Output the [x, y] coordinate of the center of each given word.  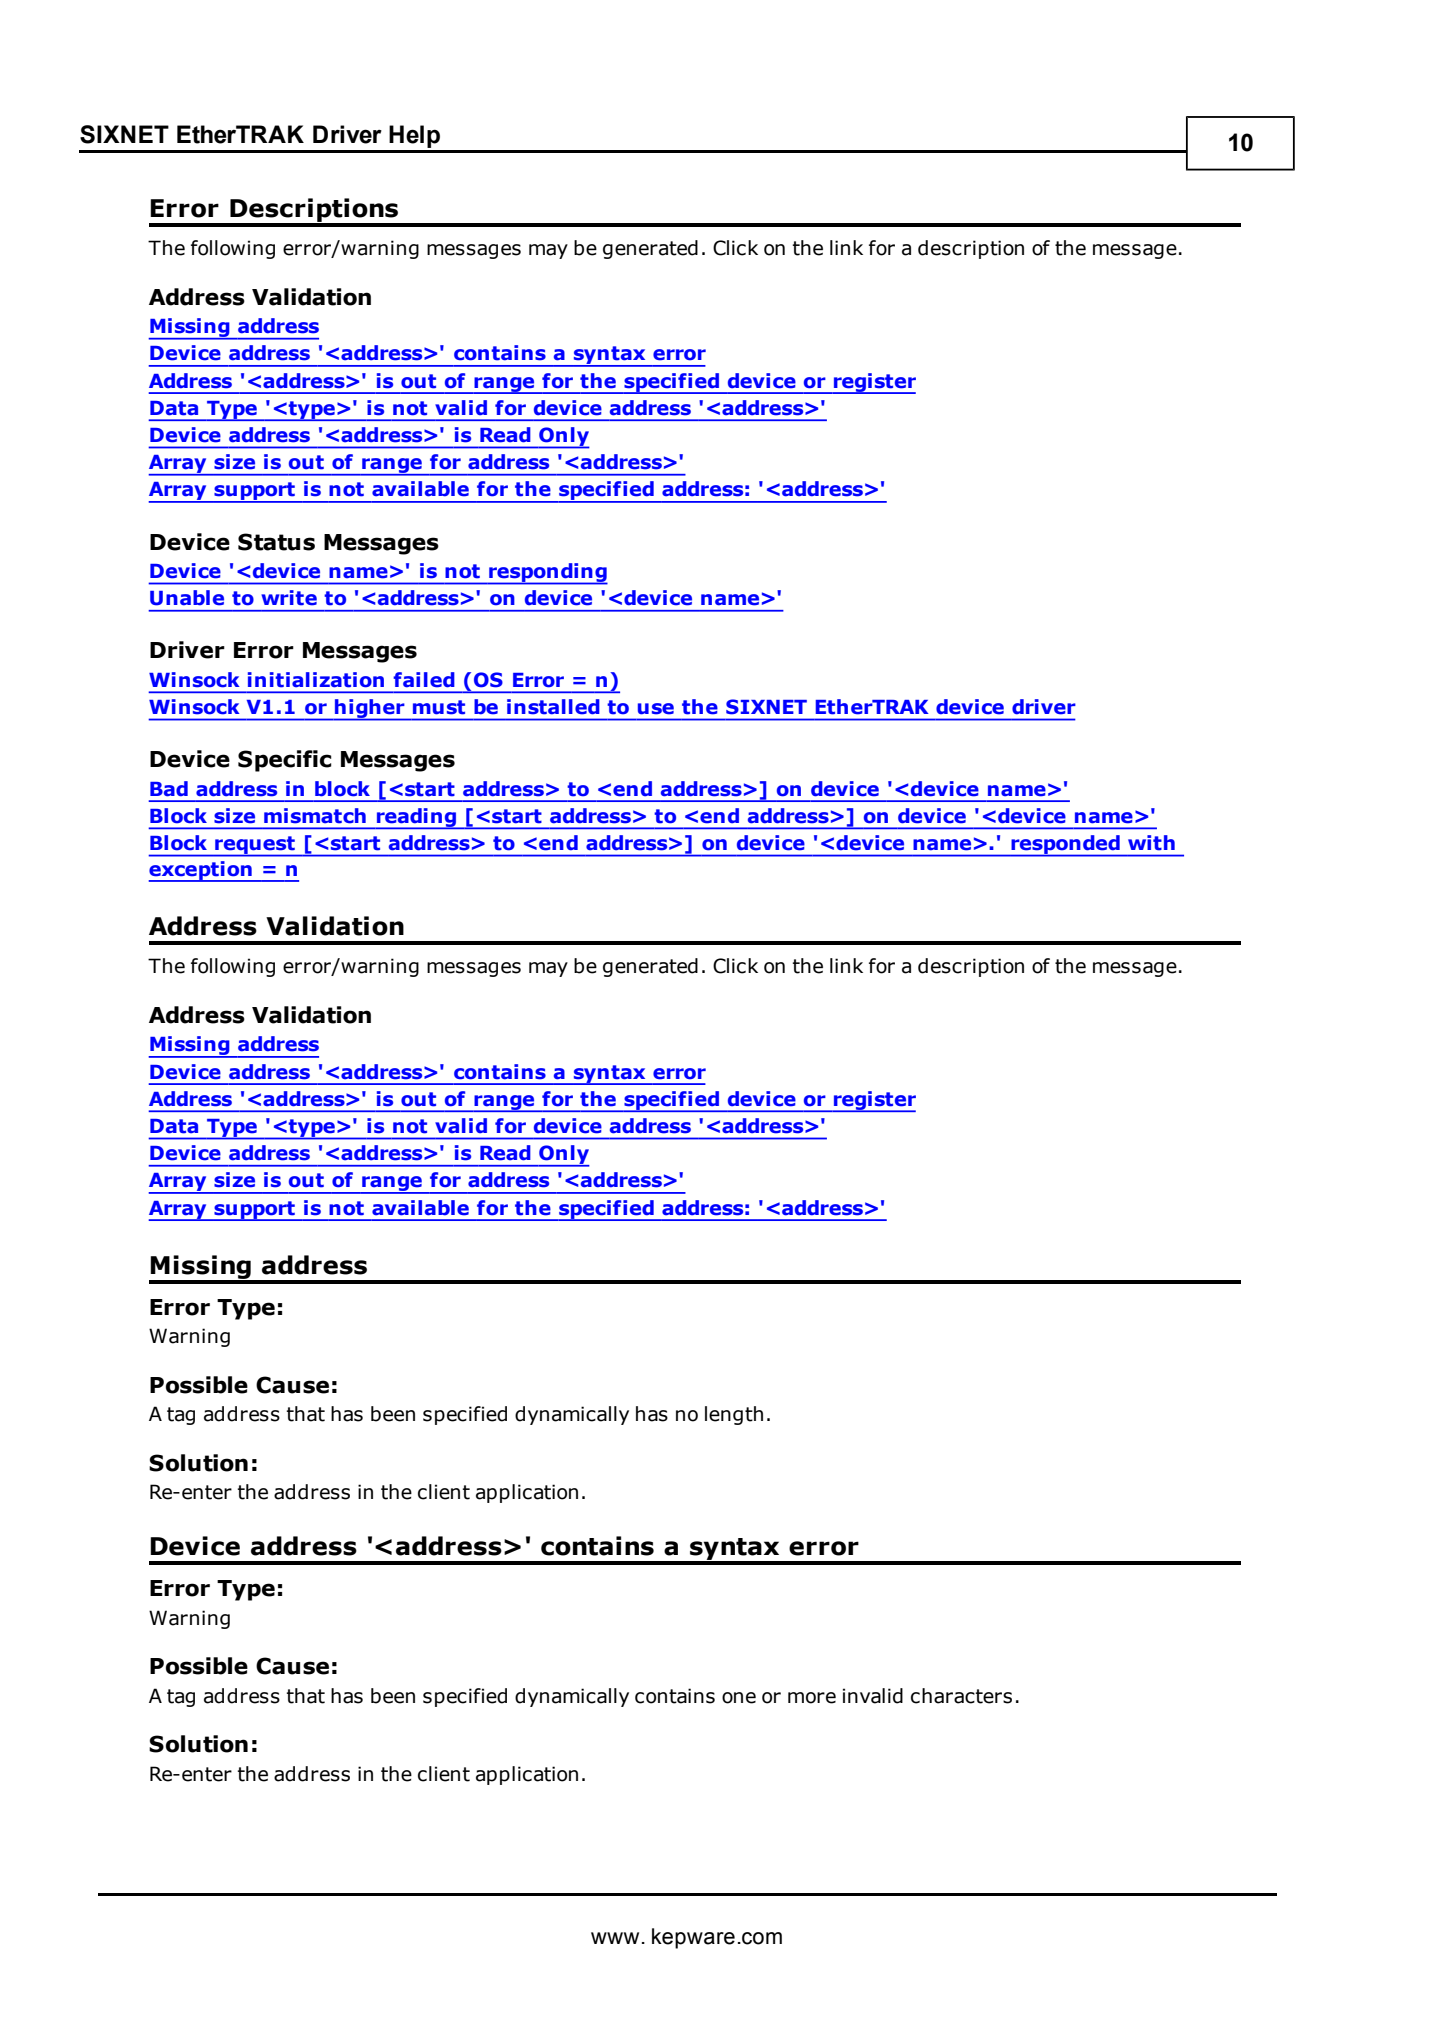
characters [961, 1696]
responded [1065, 845]
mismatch [315, 816]
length [734, 1415]
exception [201, 871]
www [615, 1938]
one [739, 1698]
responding [547, 574]
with [1151, 843]
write [289, 598]
